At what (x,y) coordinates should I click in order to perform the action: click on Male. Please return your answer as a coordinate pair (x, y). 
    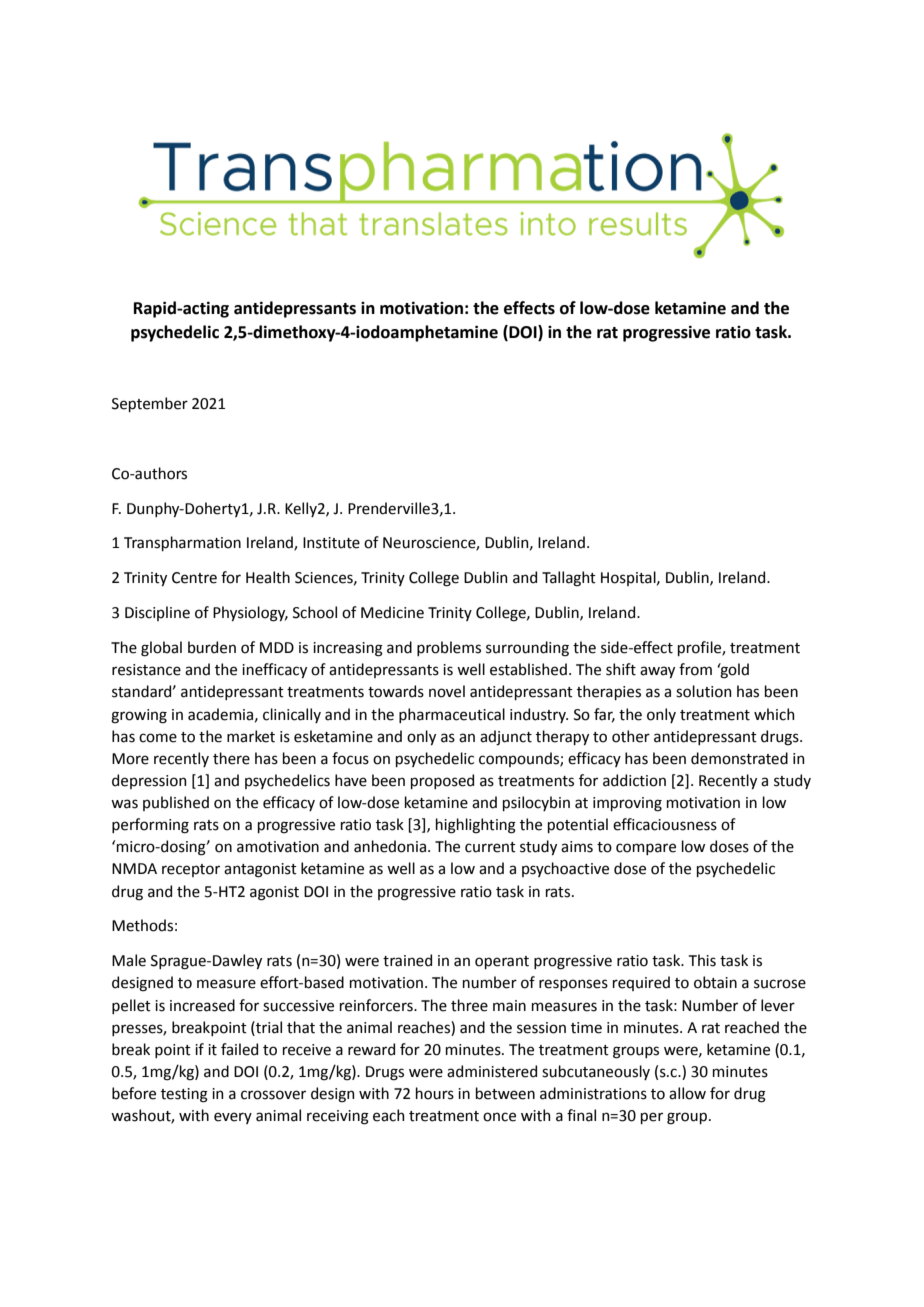
    Looking at the image, I should click on (129, 960).
